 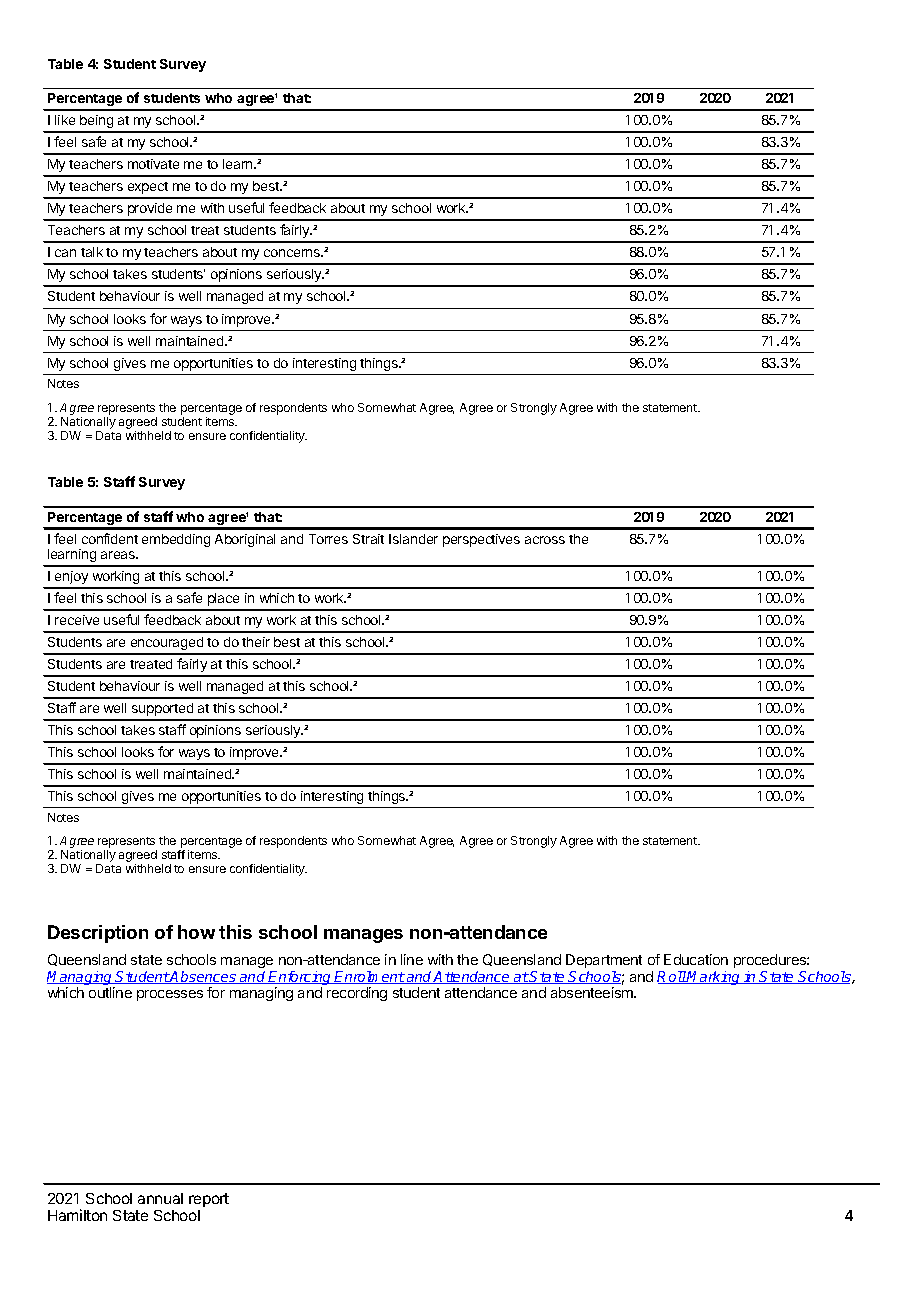 What do you see at coordinates (153, 164) in the image?
I see `motivate` at bounding box center [153, 164].
